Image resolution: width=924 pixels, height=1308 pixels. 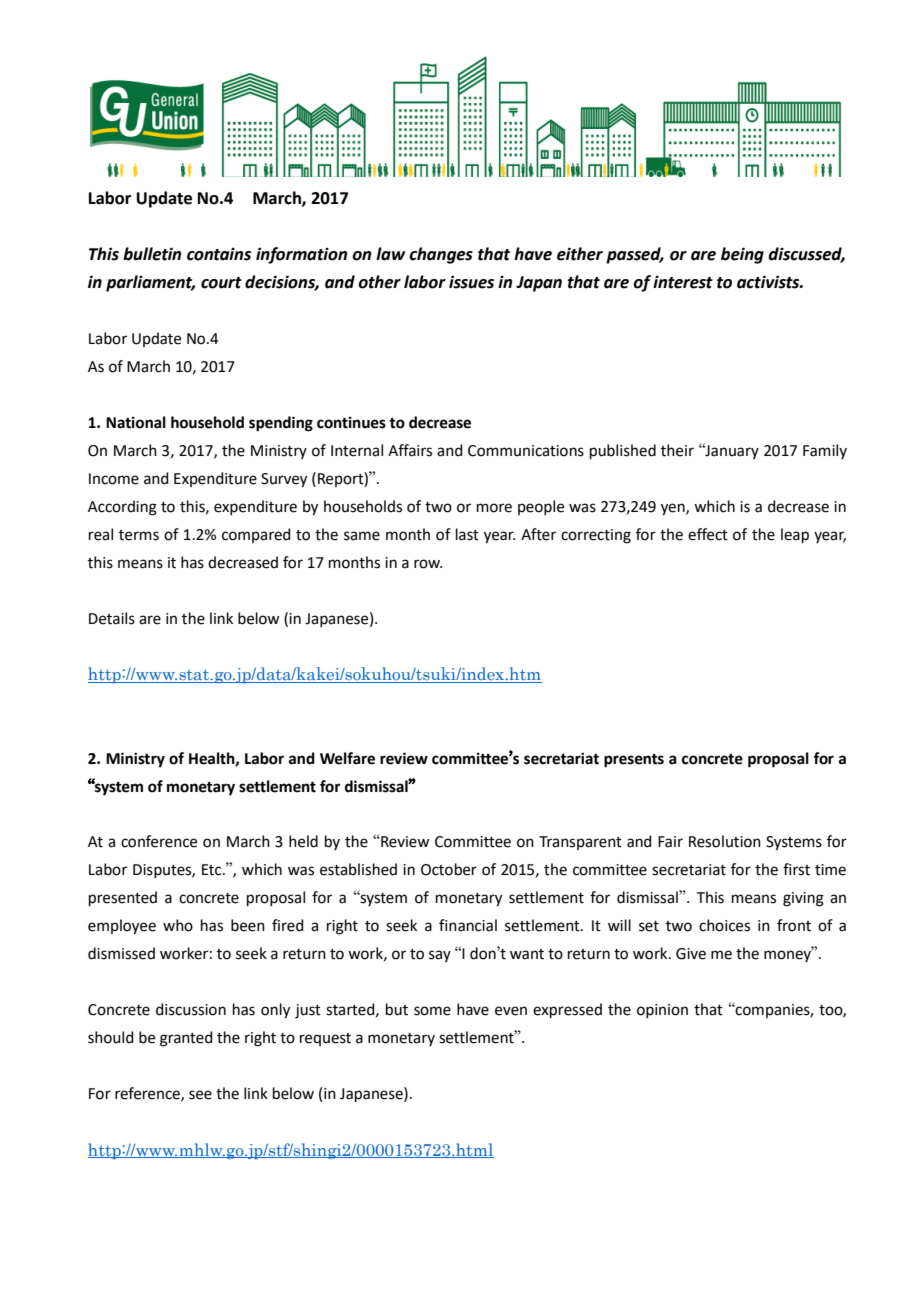 What do you see at coordinates (471, 282) in the screenshot?
I see `issues` at bounding box center [471, 282].
